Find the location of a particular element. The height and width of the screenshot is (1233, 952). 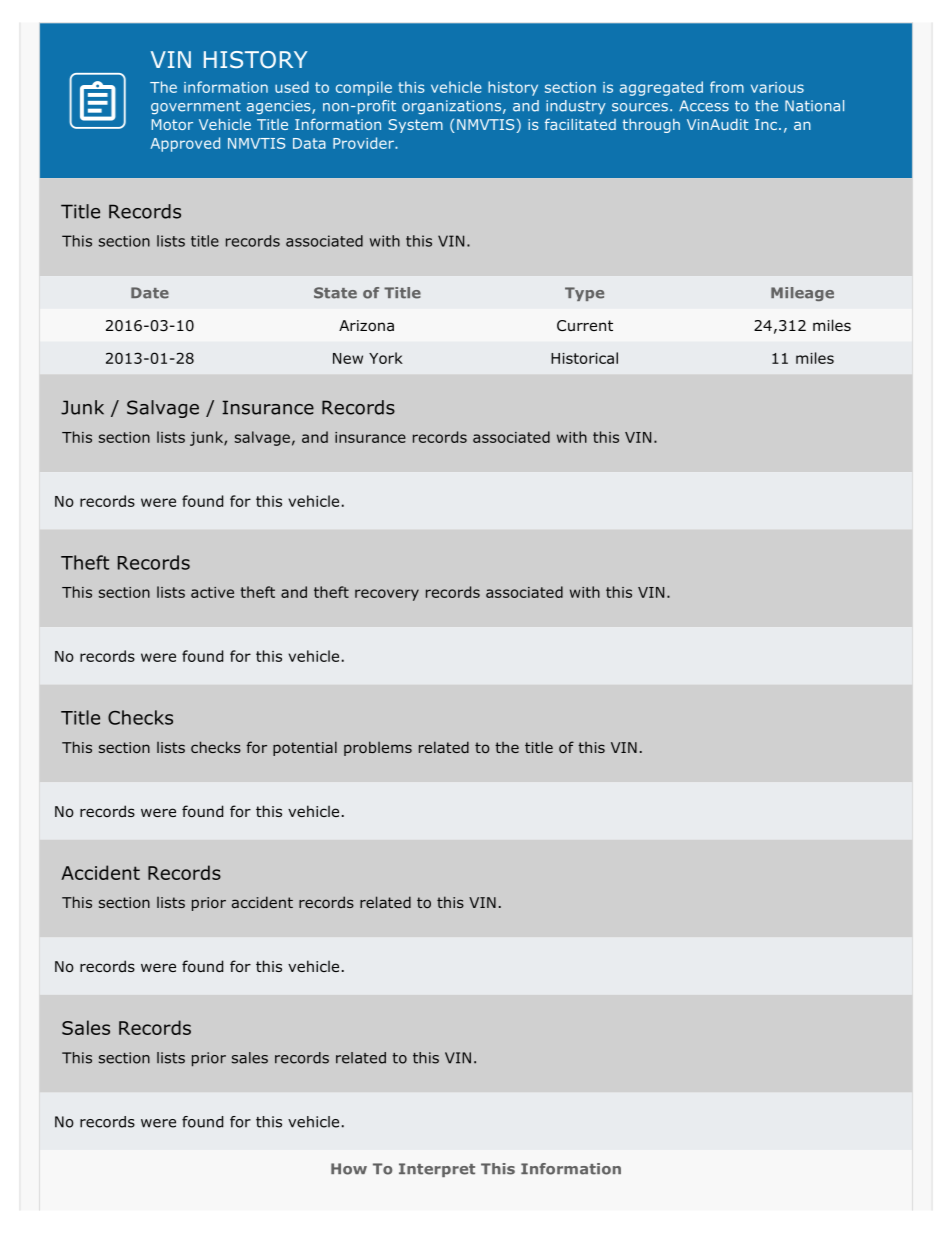

potential is located at coordinates (305, 748).
